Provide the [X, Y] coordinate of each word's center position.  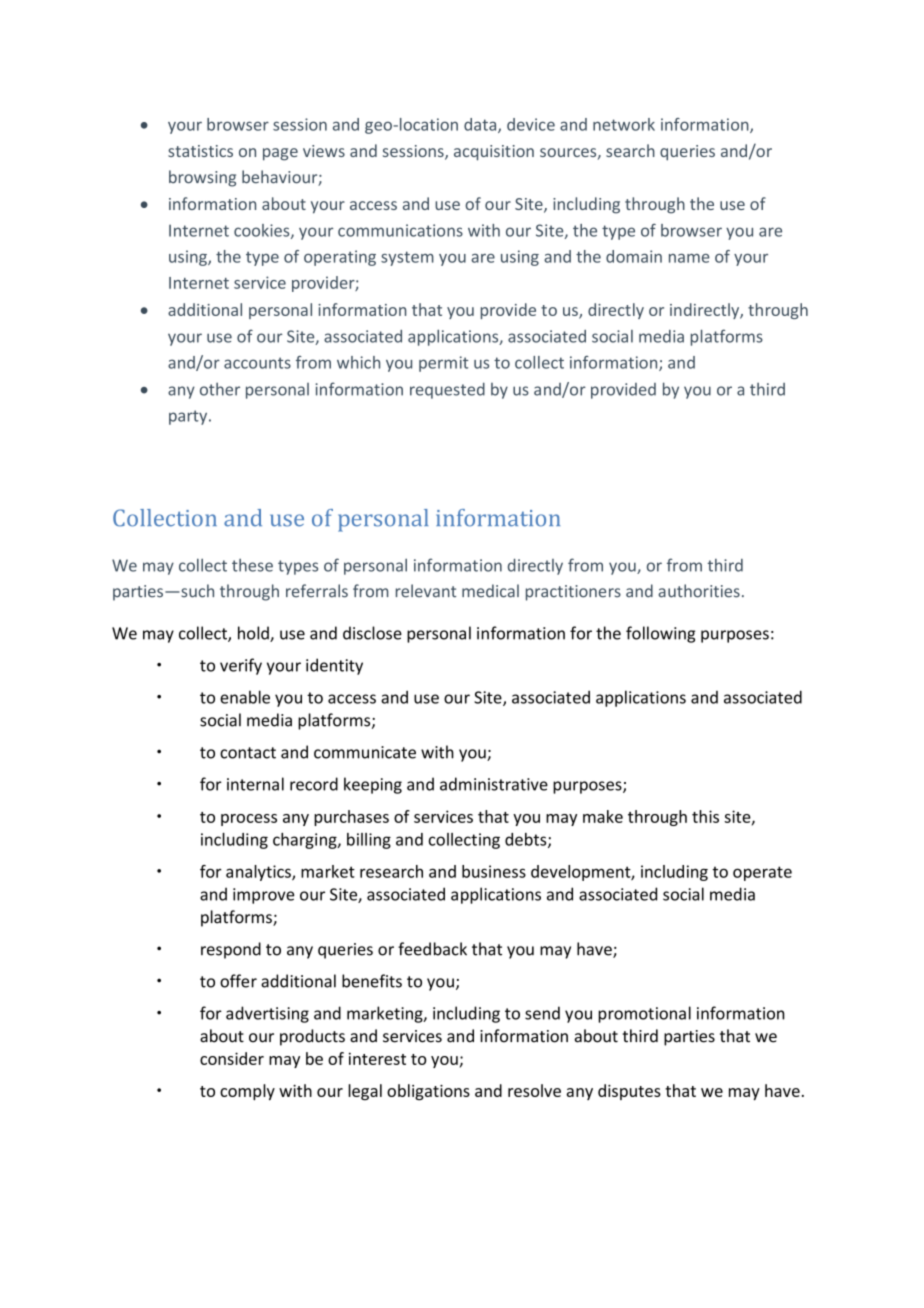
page [280, 154]
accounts [257, 363]
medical [490, 591]
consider [232, 1058]
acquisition [494, 153]
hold [254, 634]
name [689, 258]
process [249, 820]
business [494, 871]
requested [447, 390]
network [624, 124]
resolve [534, 1090]
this [705, 816]
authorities [699, 591]
